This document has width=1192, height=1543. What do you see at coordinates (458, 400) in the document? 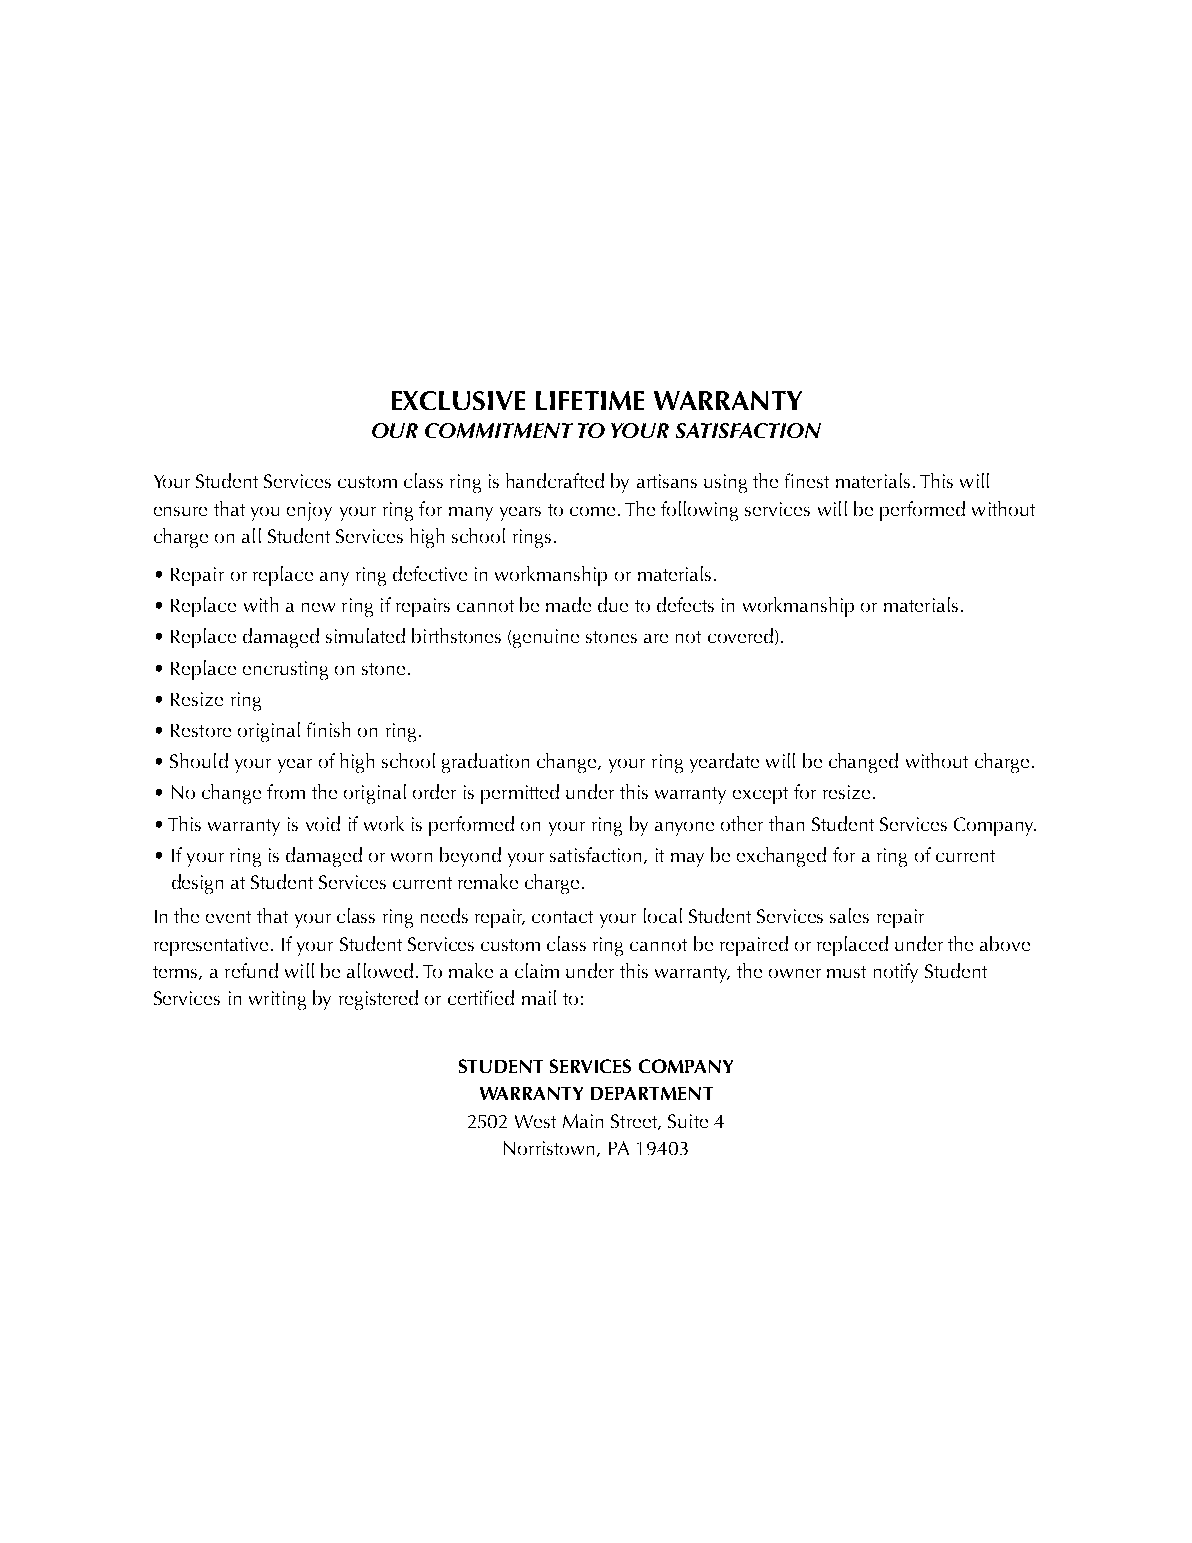
I see `EXCLUSIVE` at bounding box center [458, 400].
